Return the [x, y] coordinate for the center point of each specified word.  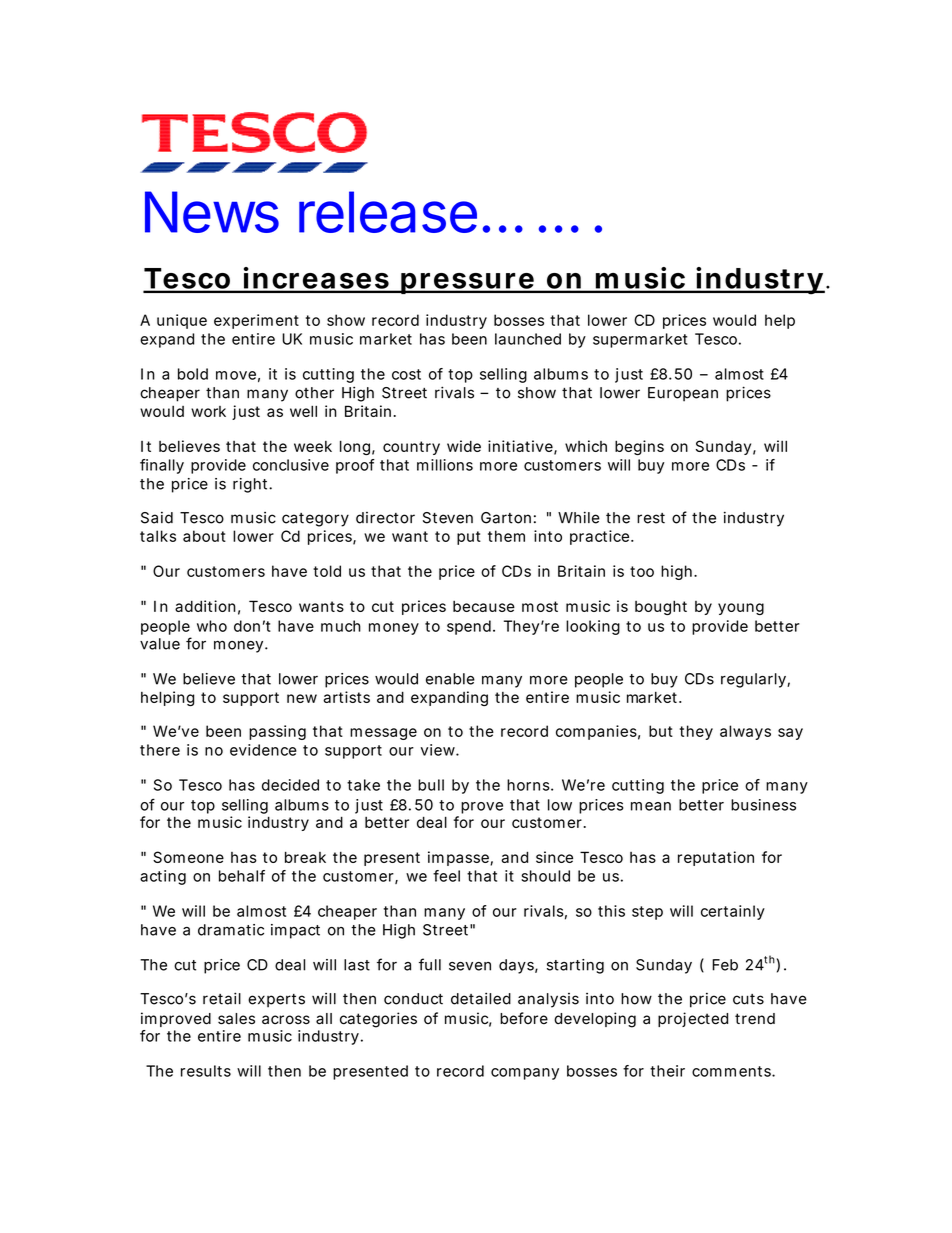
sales [236, 1019]
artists [346, 697]
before [524, 1018]
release [388, 212]
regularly [753, 680]
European [683, 394]
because [484, 606]
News [212, 212]
